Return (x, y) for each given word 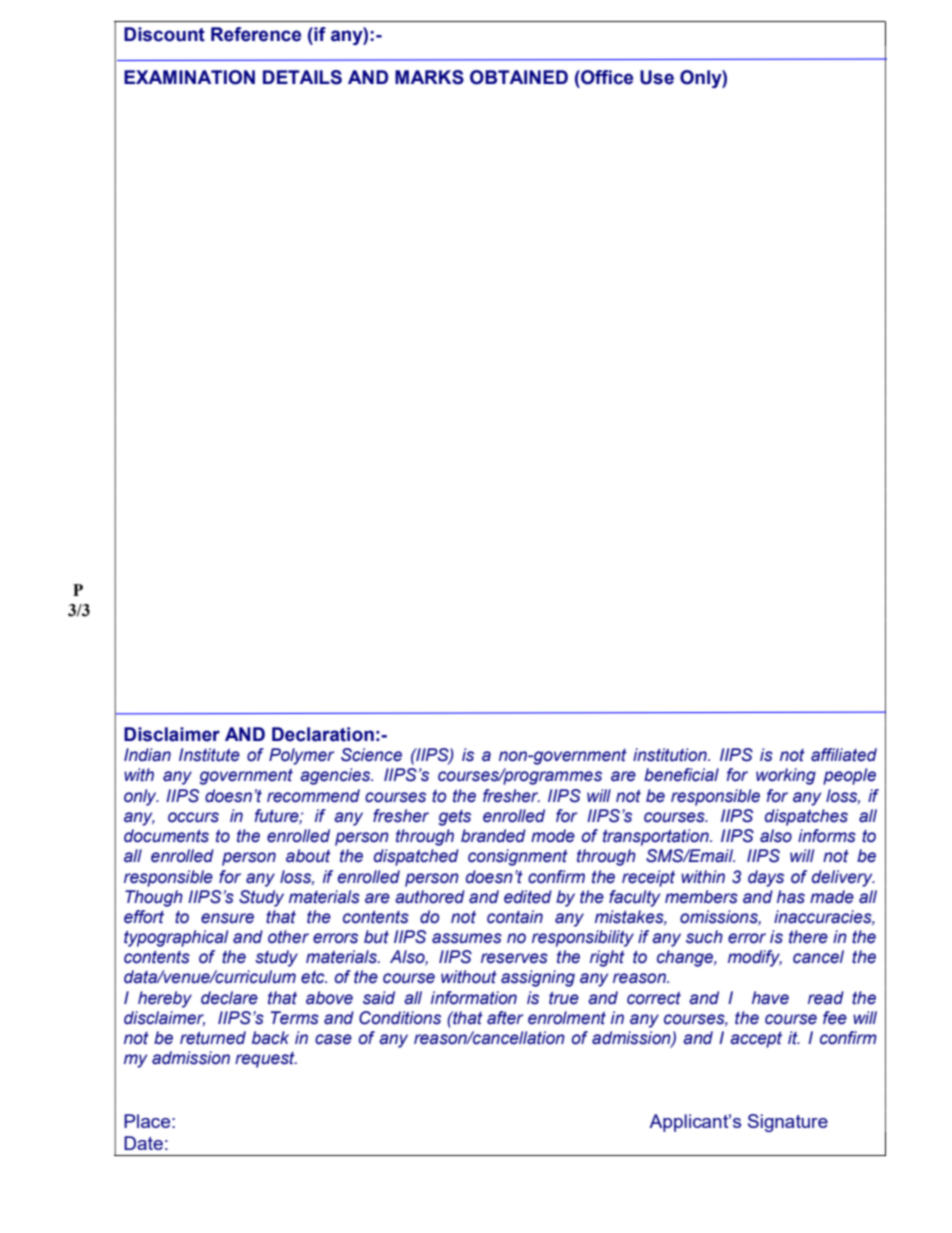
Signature (788, 1123)
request (266, 1060)
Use (657, 77)
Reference (256, 34)
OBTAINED (519, 77)
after (505, 1018)
